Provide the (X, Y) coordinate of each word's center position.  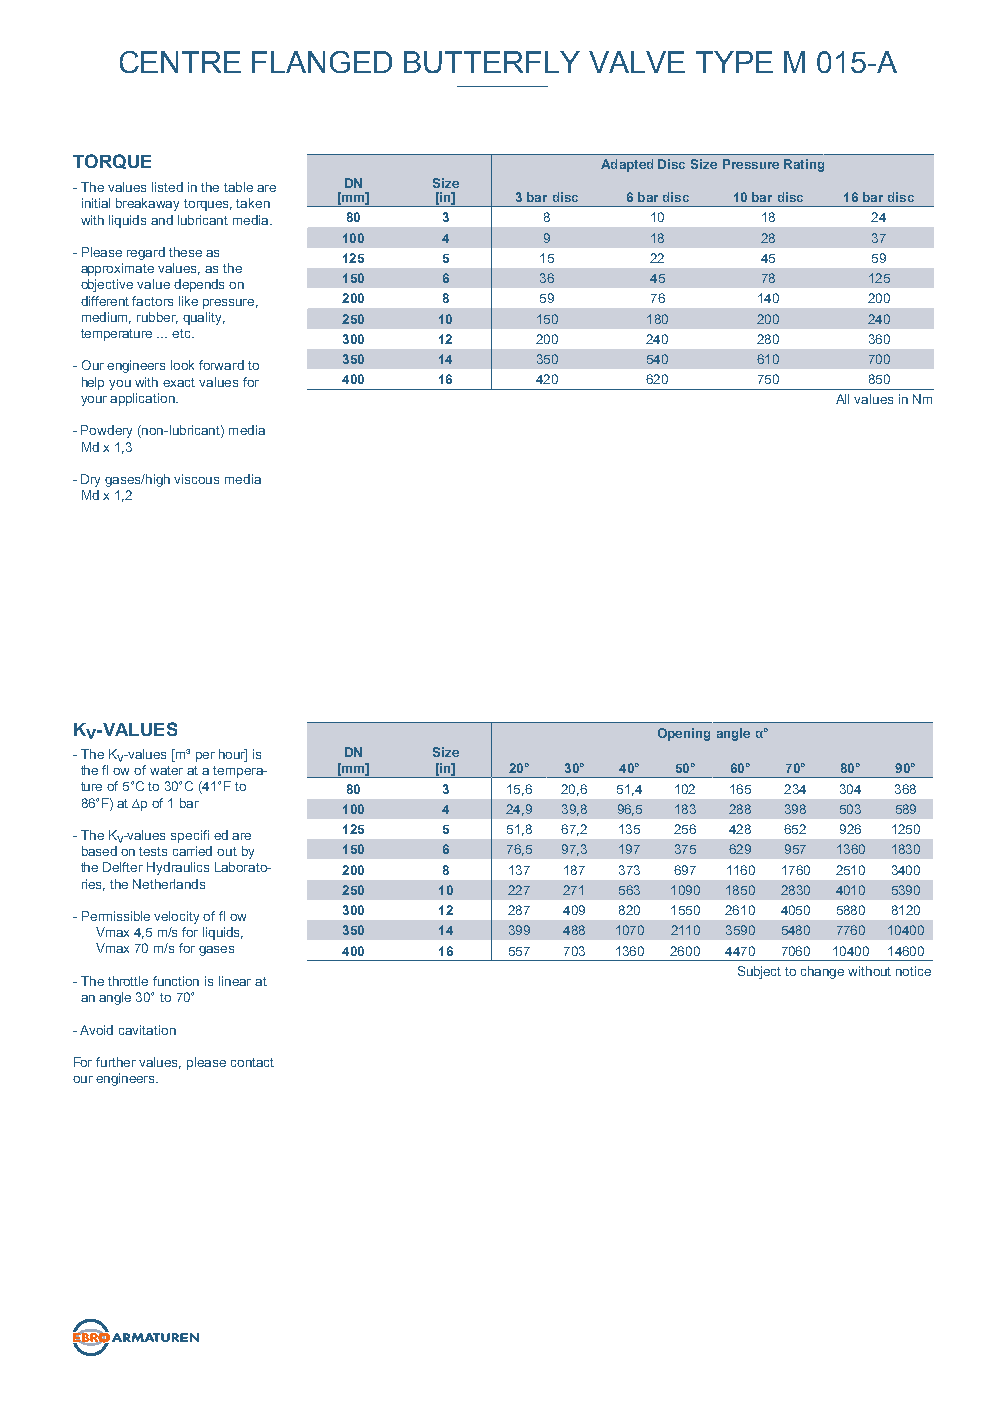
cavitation (147, 1030)
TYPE (734, 62)
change (822, 972)
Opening (684, 734)
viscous (196, 479)
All (842, 399)
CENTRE (180, 62)
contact (252, 1062)
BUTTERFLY (492, 62)
